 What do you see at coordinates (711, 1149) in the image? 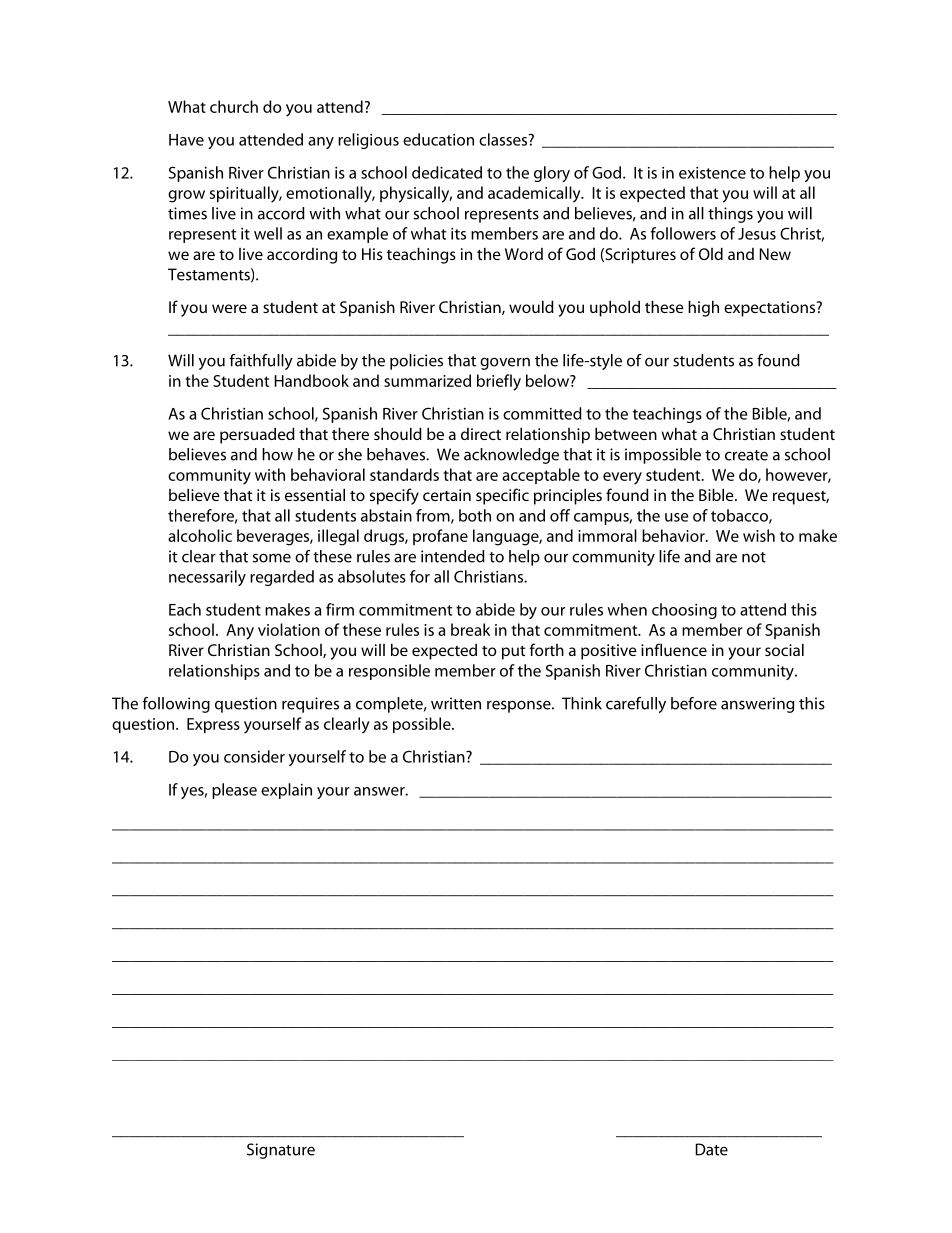
I see `Date` at bounding box center [711, 1149].
